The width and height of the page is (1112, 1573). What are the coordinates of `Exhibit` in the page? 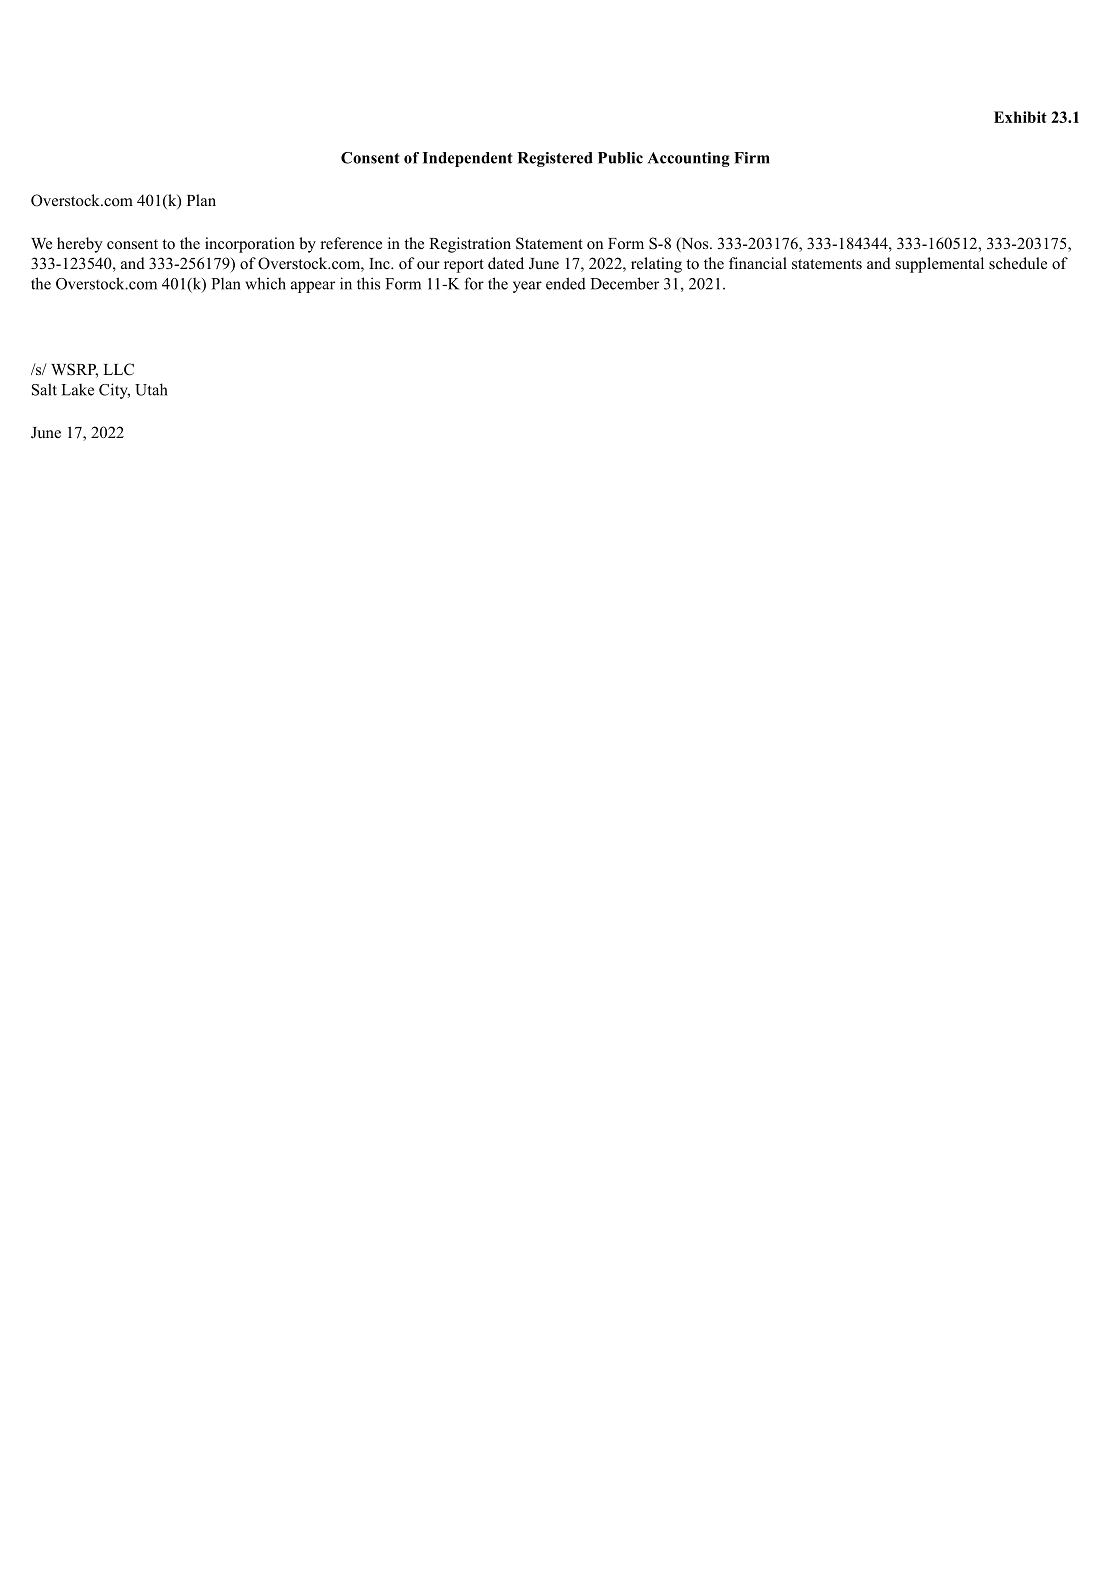 It's located at (1020, 117).
